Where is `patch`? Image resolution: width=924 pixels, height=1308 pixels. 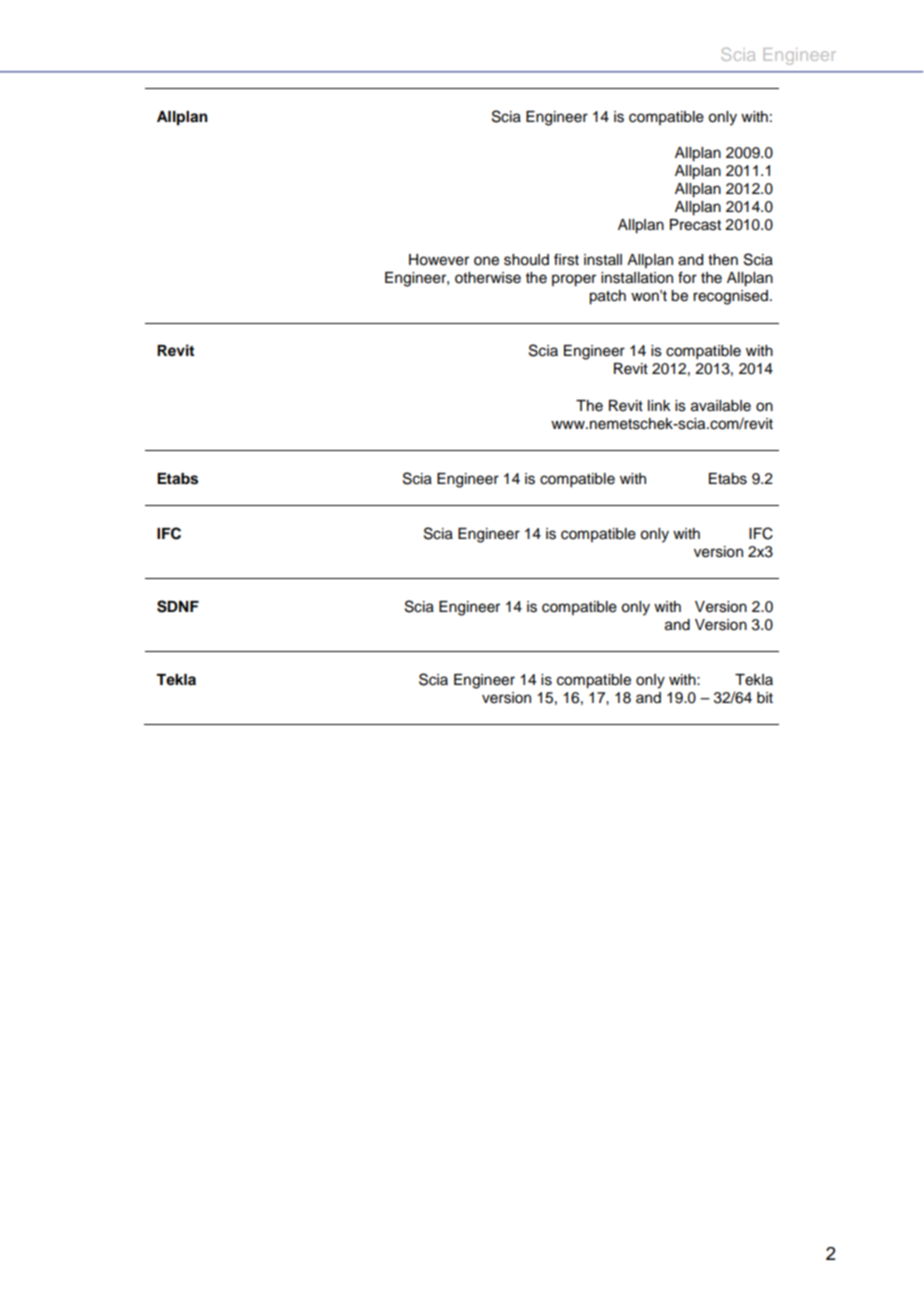
patch is located at coordinates (607, 297).
